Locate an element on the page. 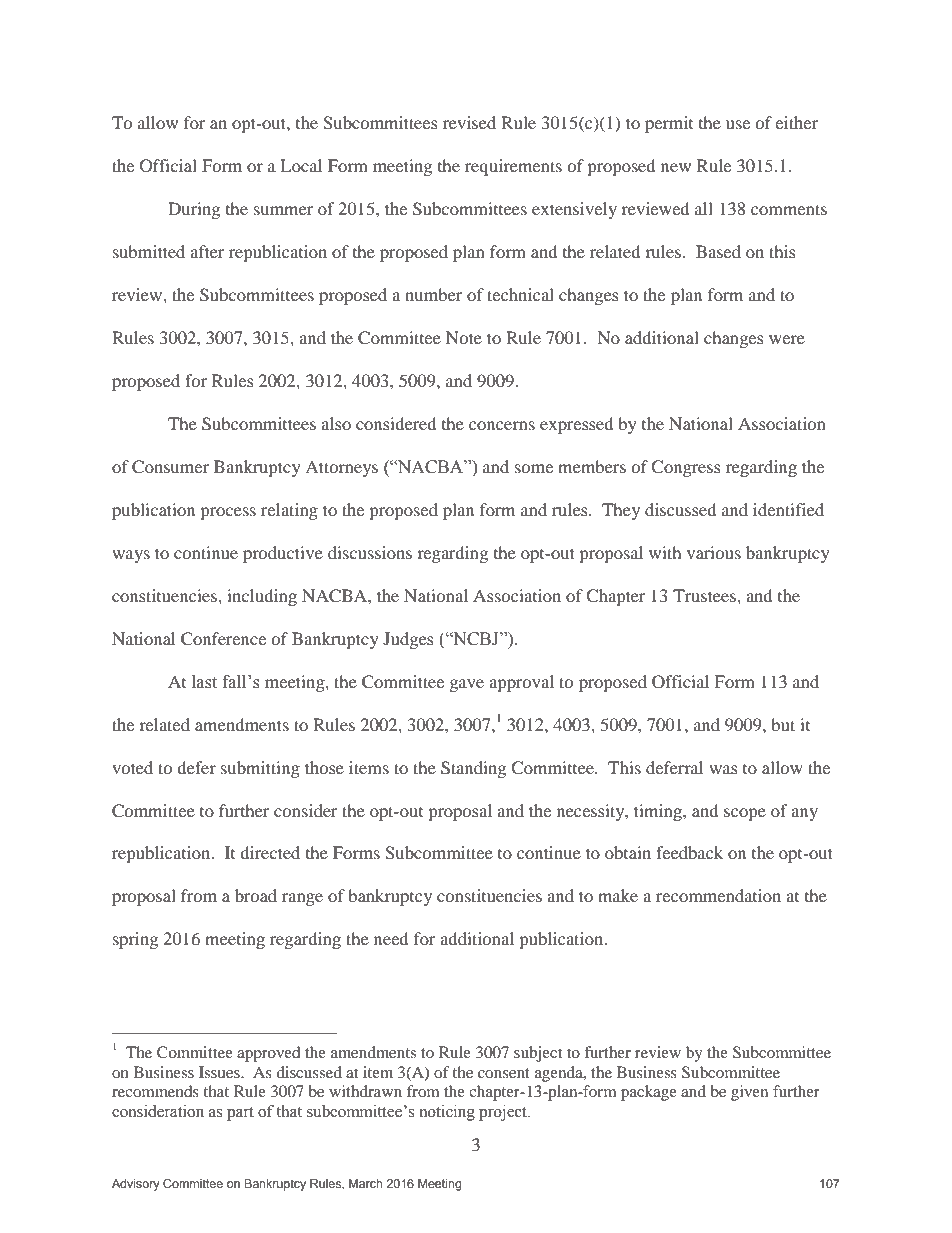 The width and height of the page is (952, 1233). part is located at coordinates (240, 1114).
